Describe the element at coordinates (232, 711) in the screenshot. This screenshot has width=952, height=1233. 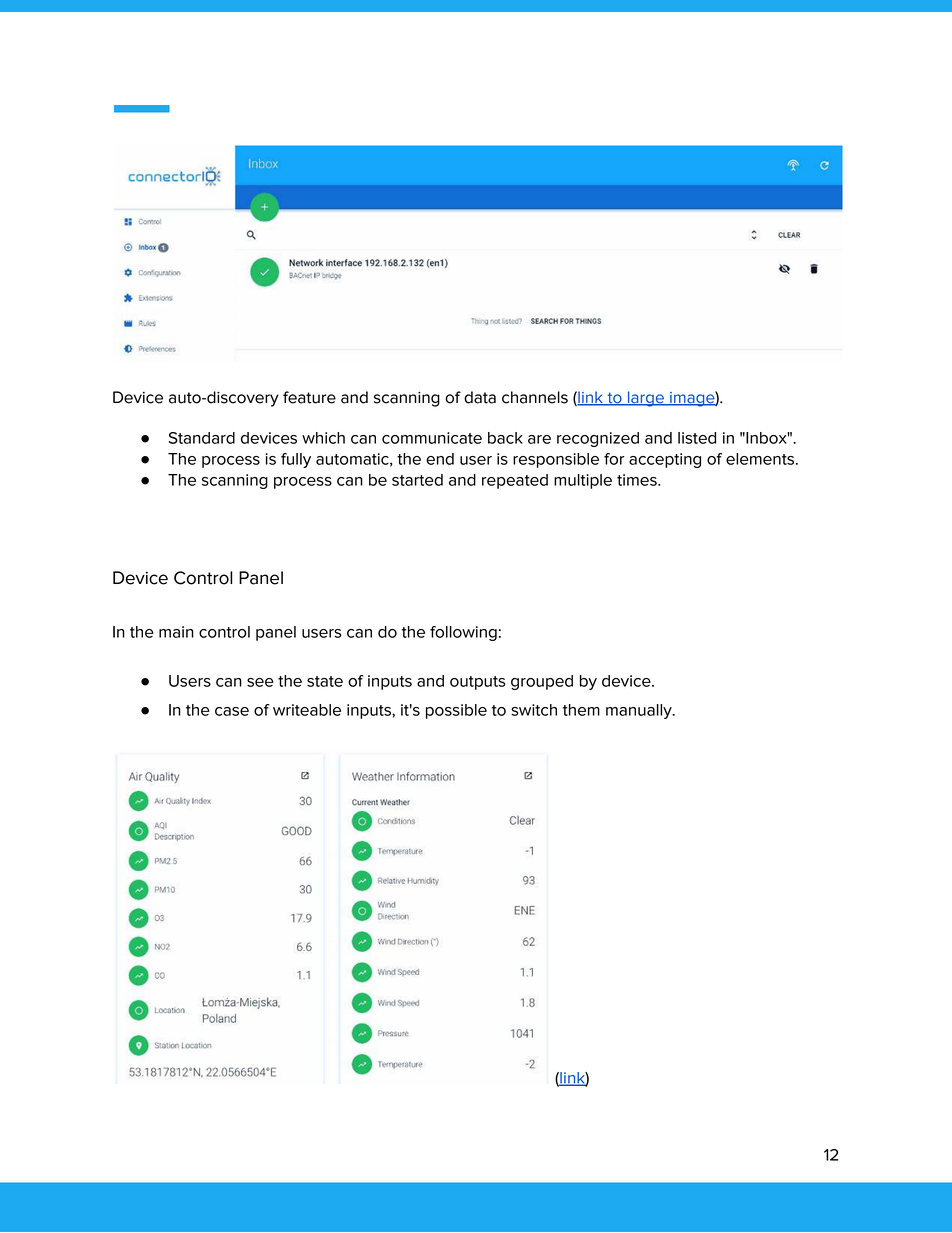
I see `case` at that location.
